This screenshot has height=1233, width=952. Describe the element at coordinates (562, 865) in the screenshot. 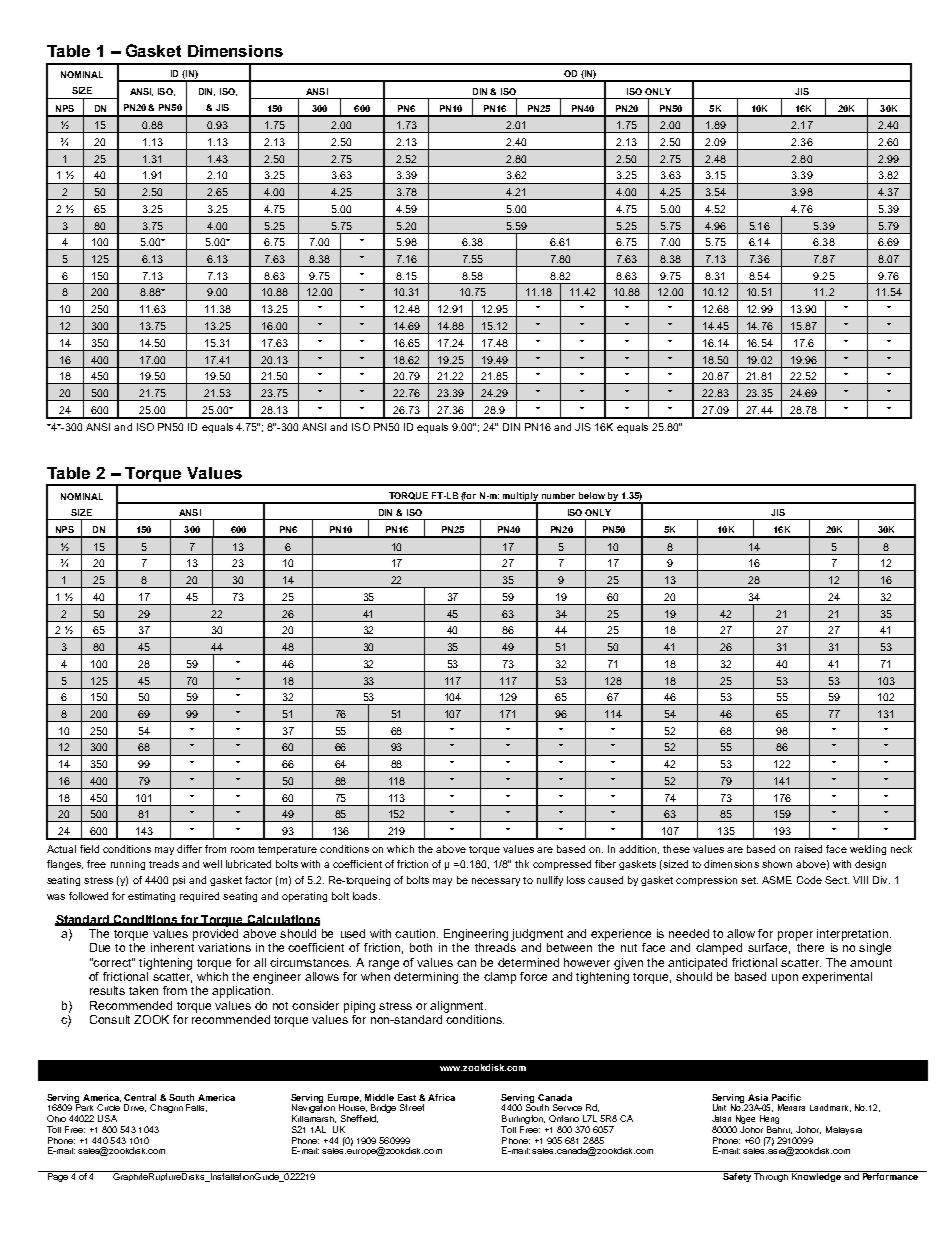

I see `compressed` at that location.
